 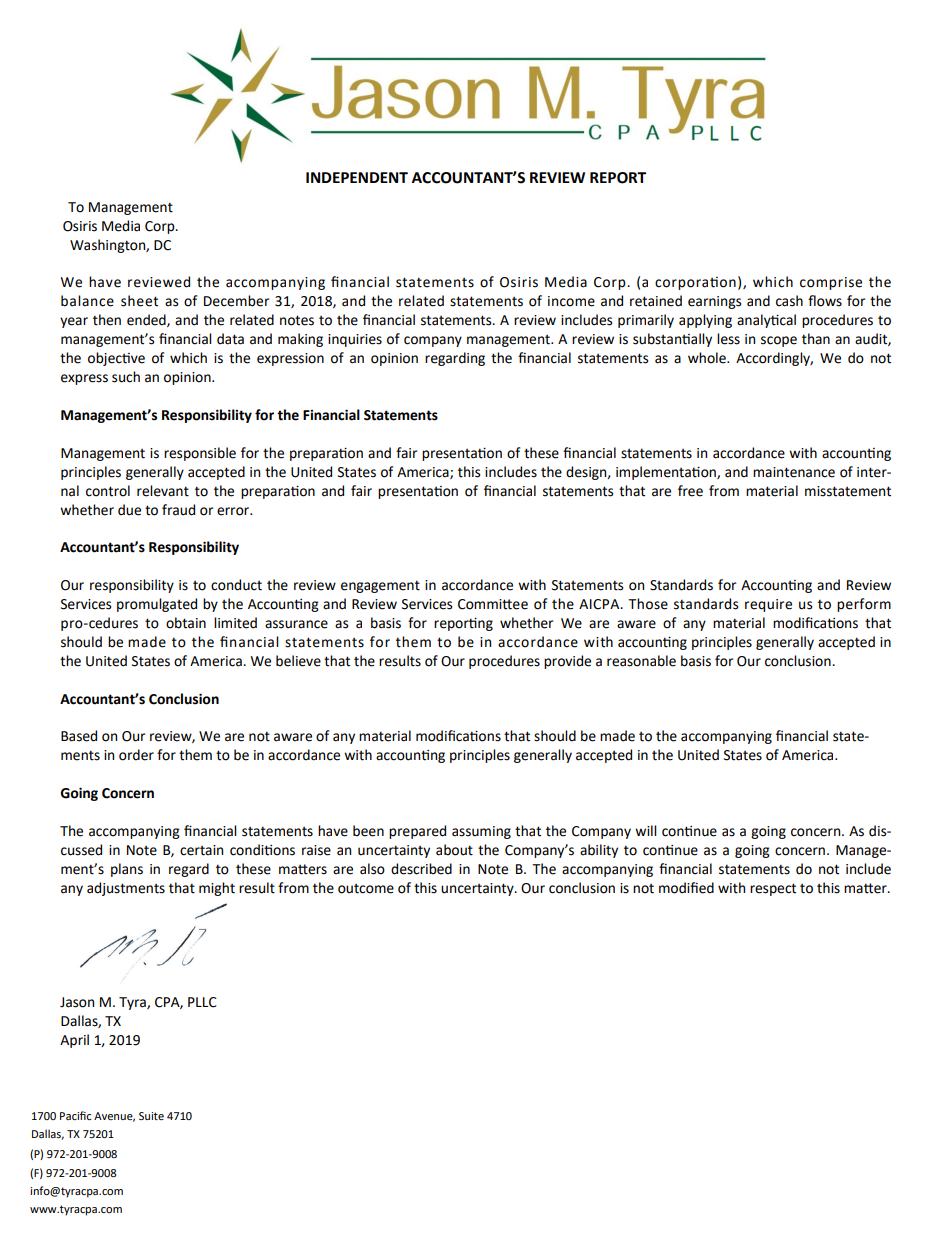 I want to click on obtain, so click(x=186, y=623).
